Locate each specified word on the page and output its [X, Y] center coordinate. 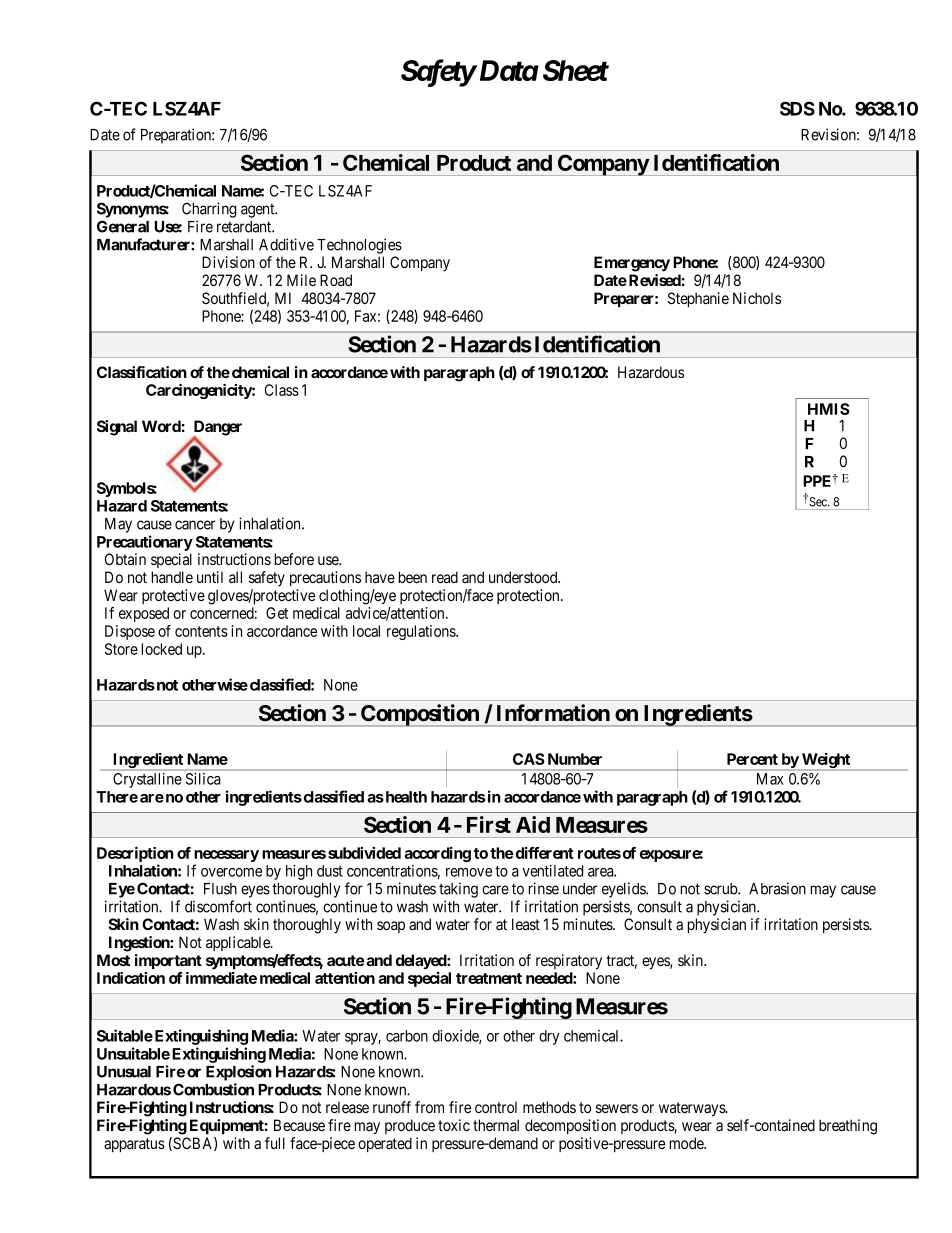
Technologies [359, 246]
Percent [752, 759]
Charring [209, 210]
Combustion [213, 1089]
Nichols [757, 298]
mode [687, 1143]
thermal [496, 1125]
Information [553, 713]
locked [162, 649]
